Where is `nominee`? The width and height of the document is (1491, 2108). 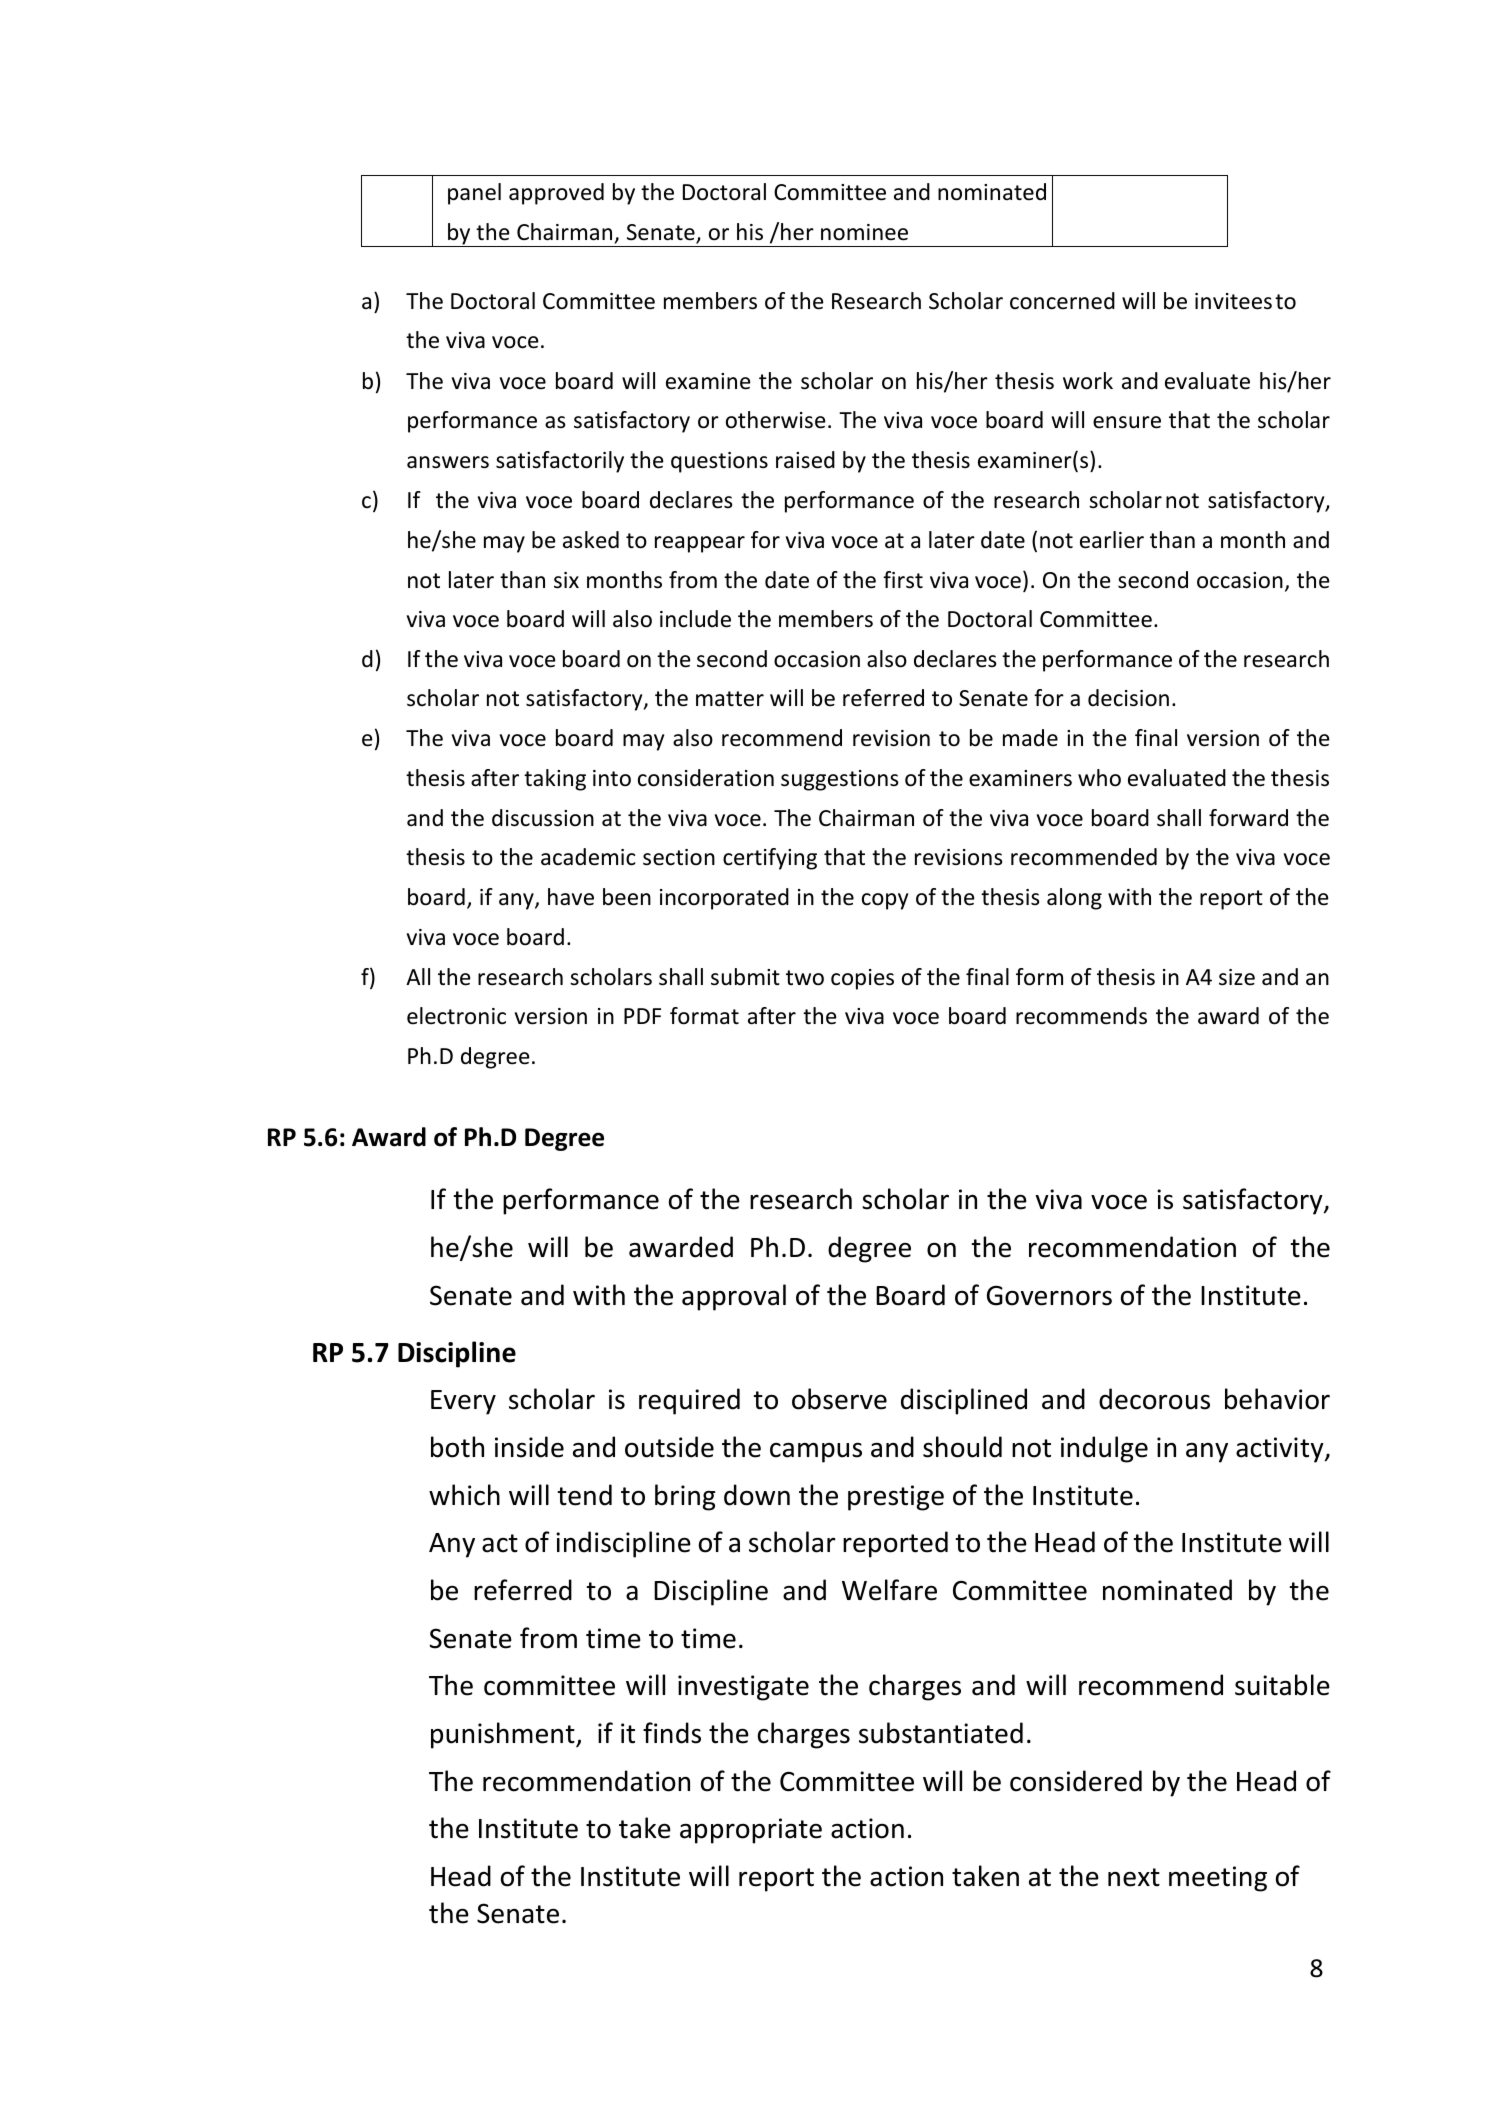 nominee is located at coordinates (864, 232).
